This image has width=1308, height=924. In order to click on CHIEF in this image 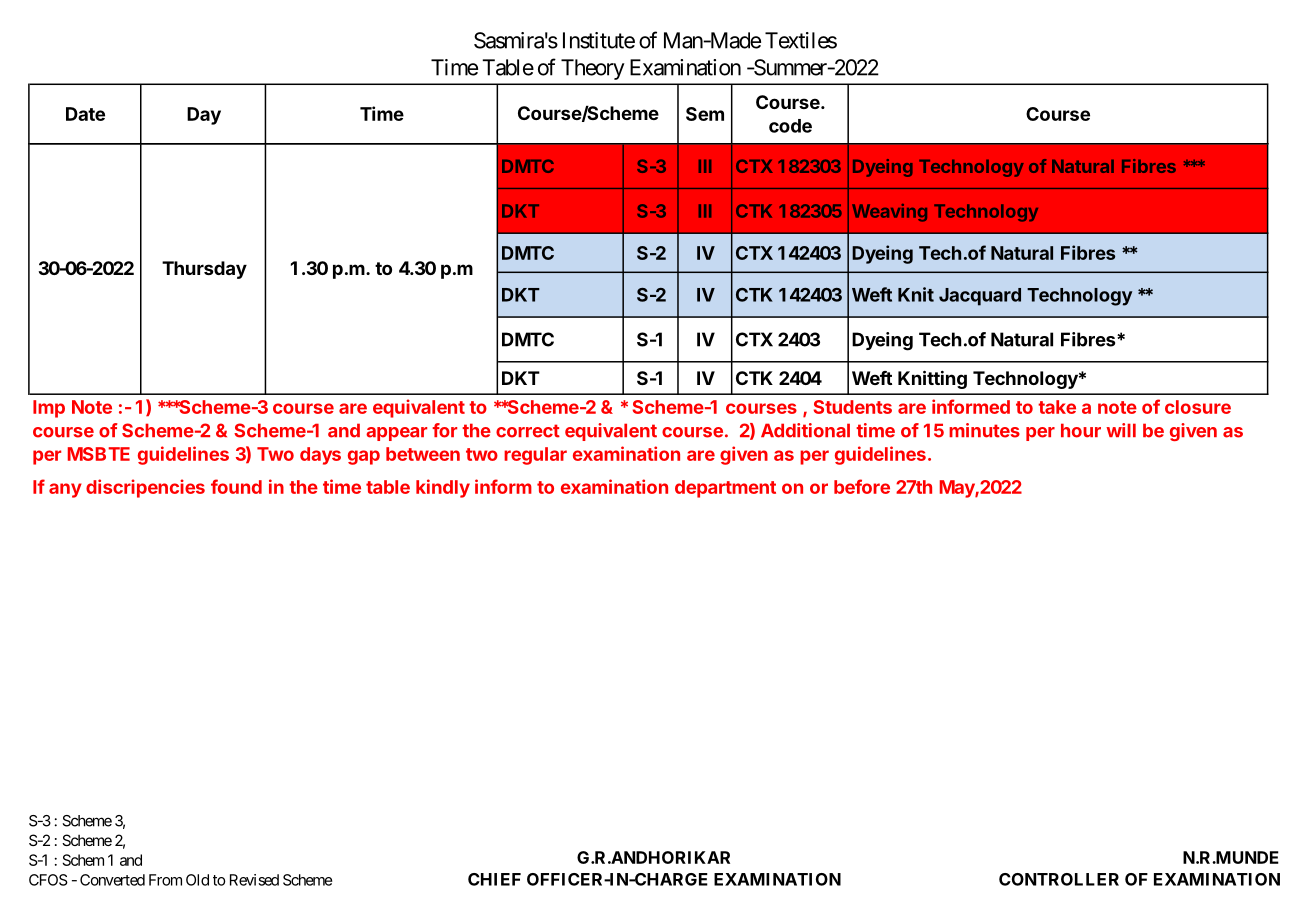, I will do `click(494, 879)`.
